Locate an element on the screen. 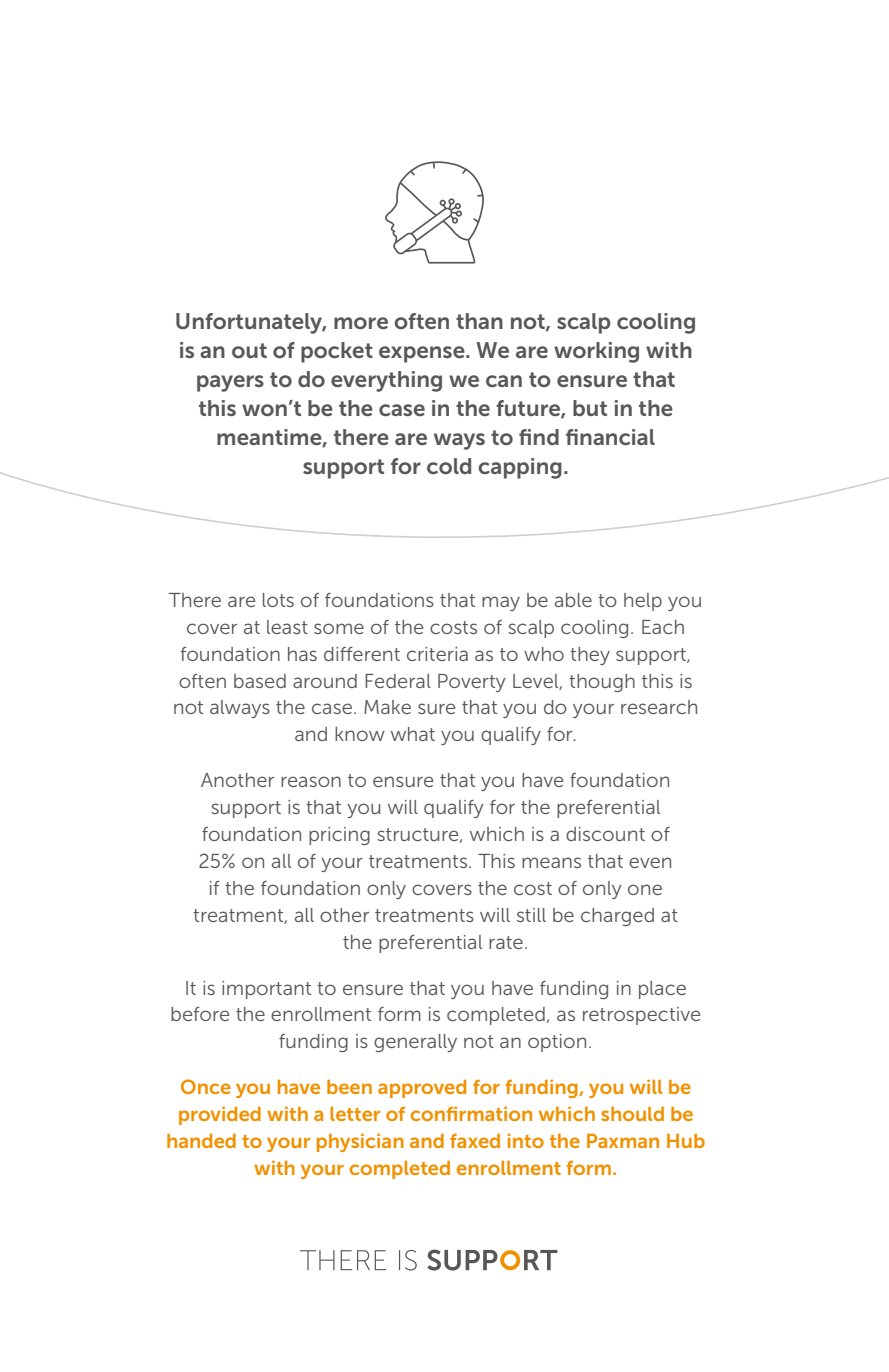 This screenshot has height=1372, width=889. working is located at coordinates (596, 352).
